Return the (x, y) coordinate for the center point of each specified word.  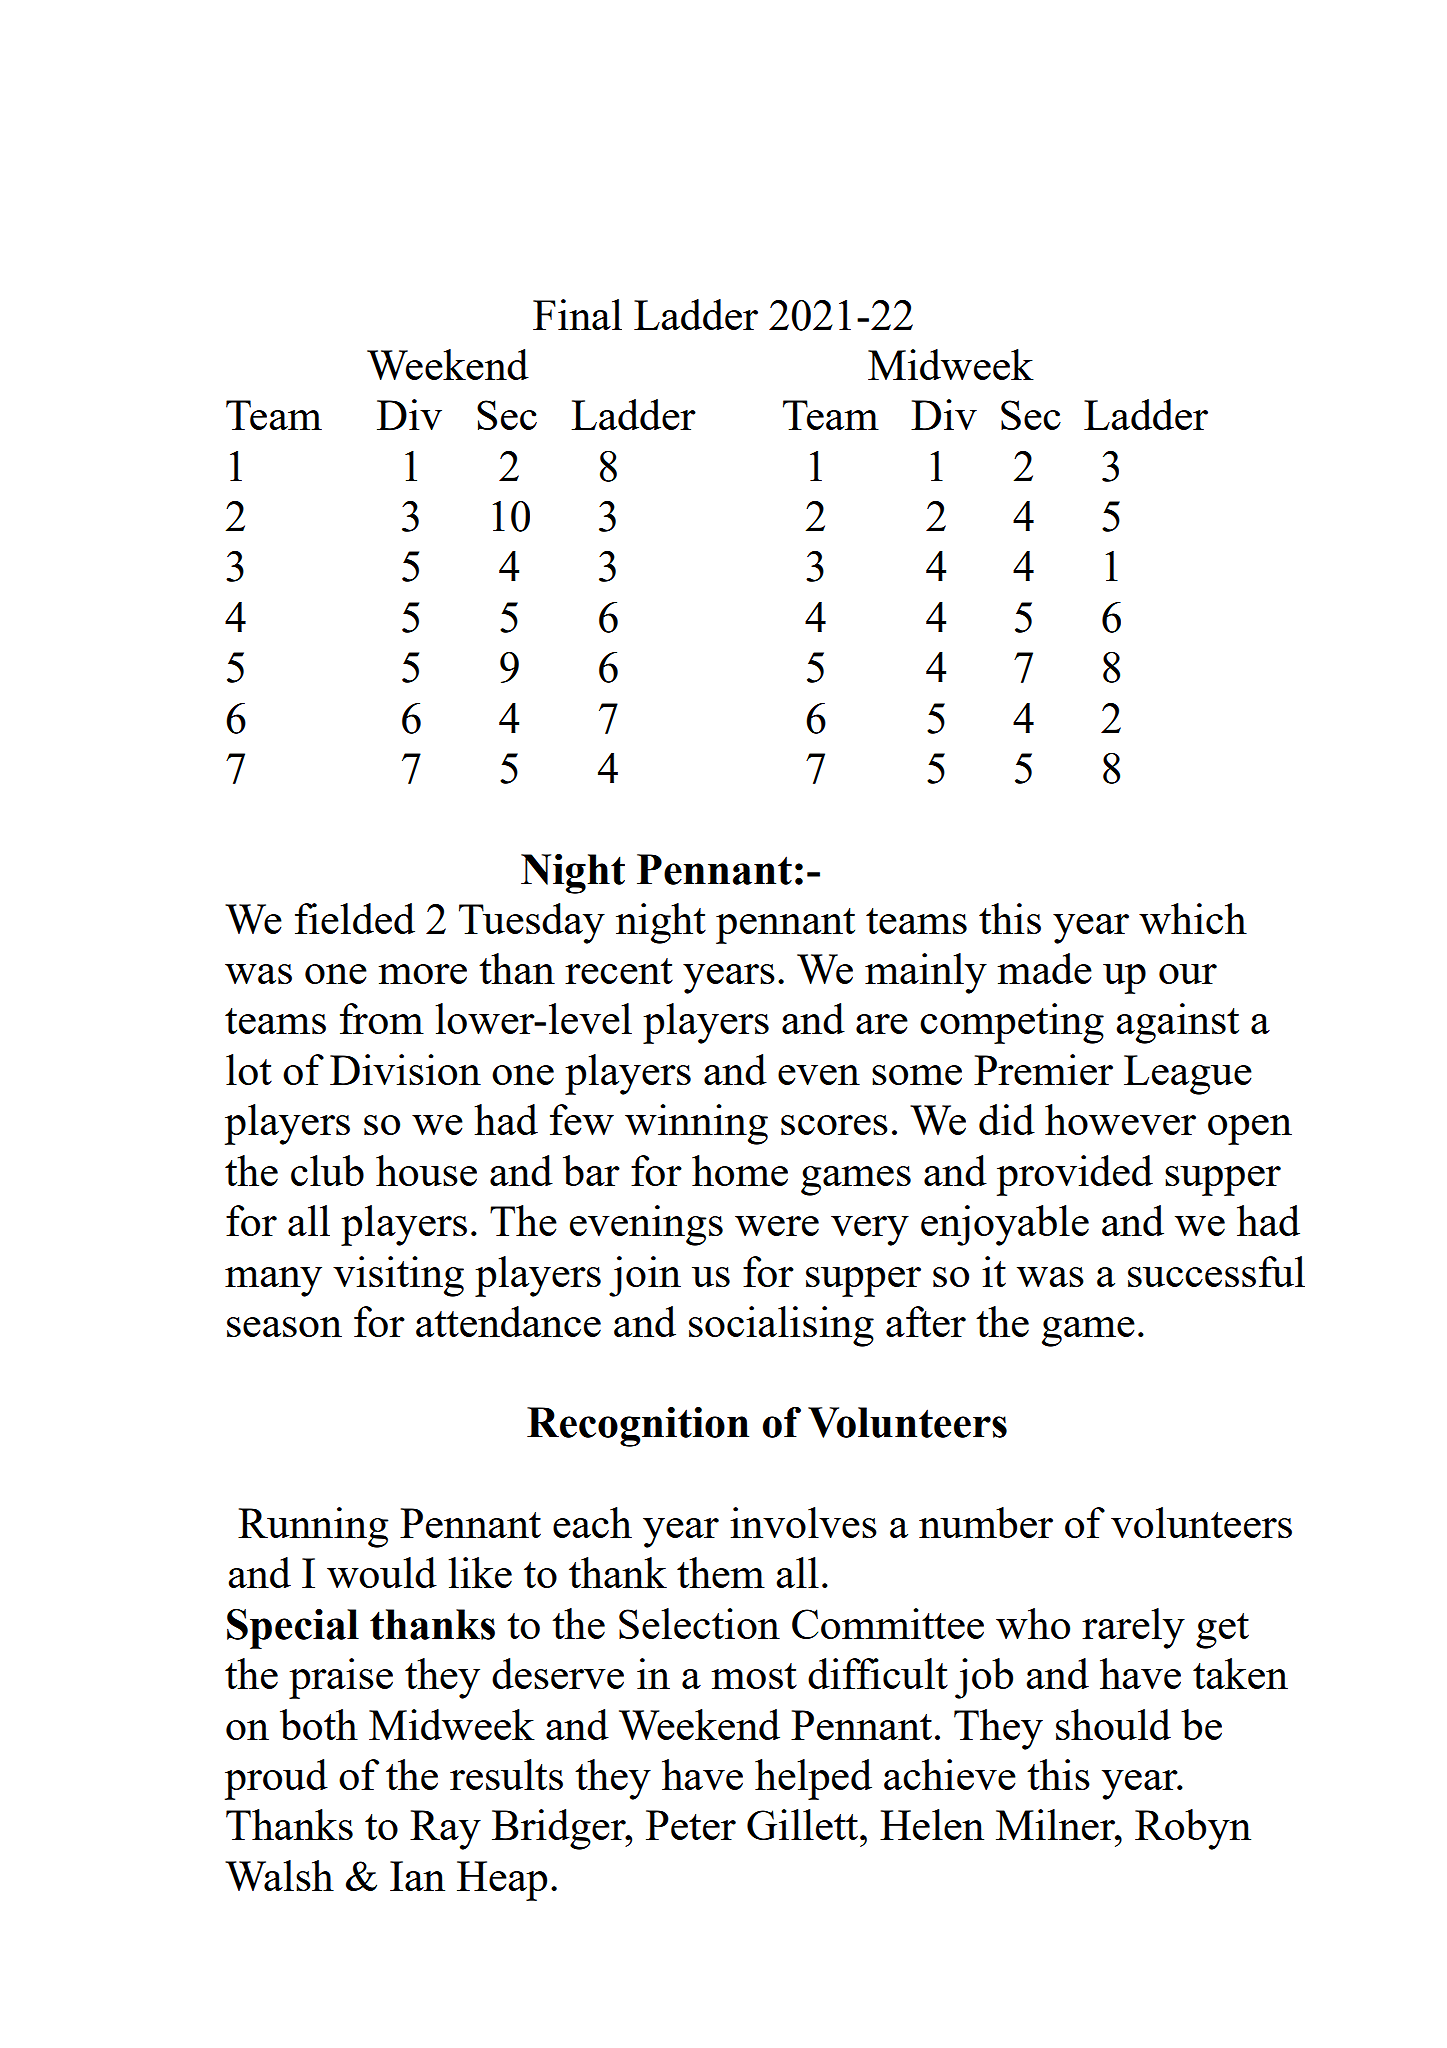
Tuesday (532, 923)
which (1193, 918)
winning (696, 1124)
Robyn (1193, 1829)
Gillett (804, 1824)
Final (577, 314)
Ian (417, 1876)
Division (405, 1069)
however (1120, 1119)
